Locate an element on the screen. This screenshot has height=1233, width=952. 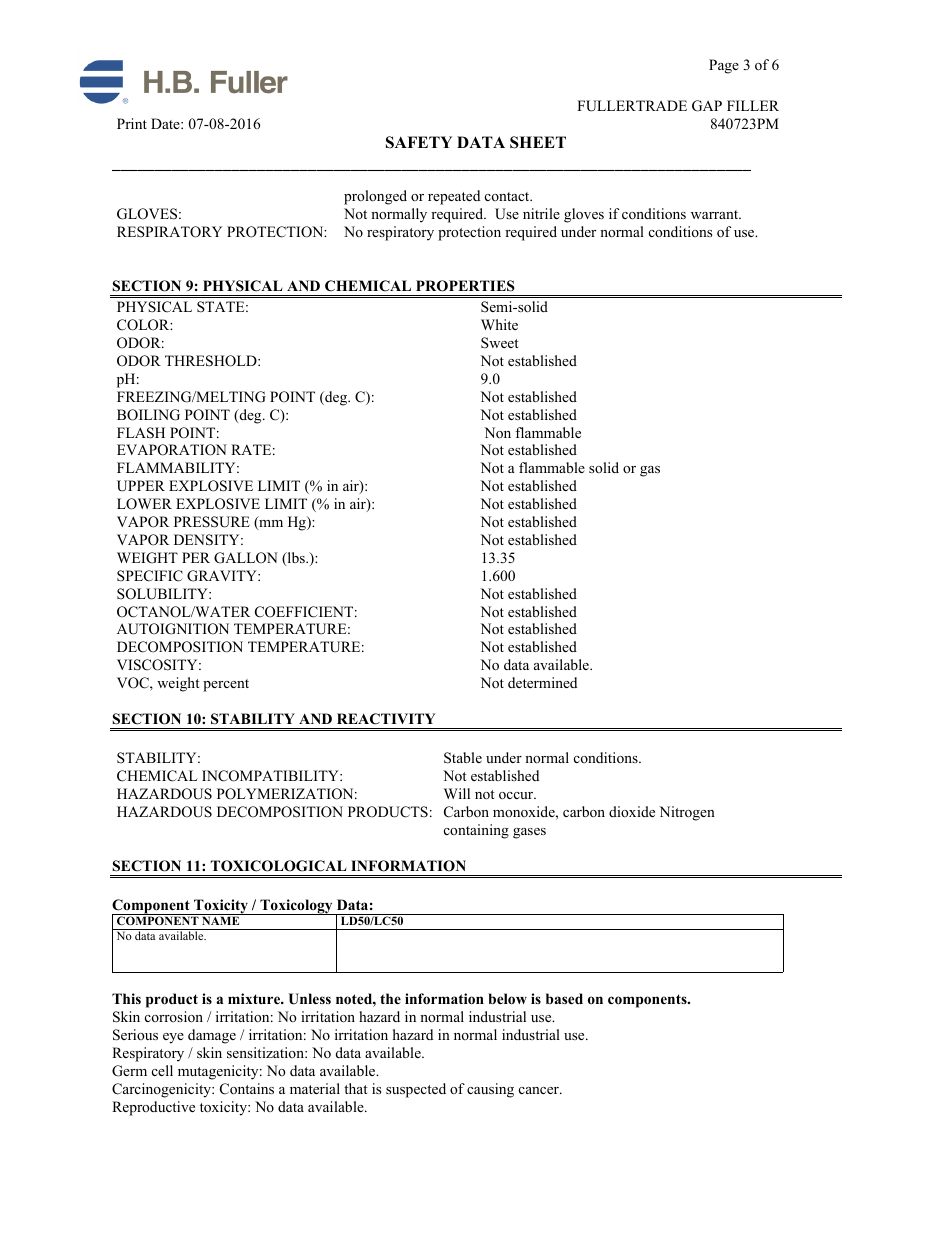
Non is located at coordinates (497, 433).
